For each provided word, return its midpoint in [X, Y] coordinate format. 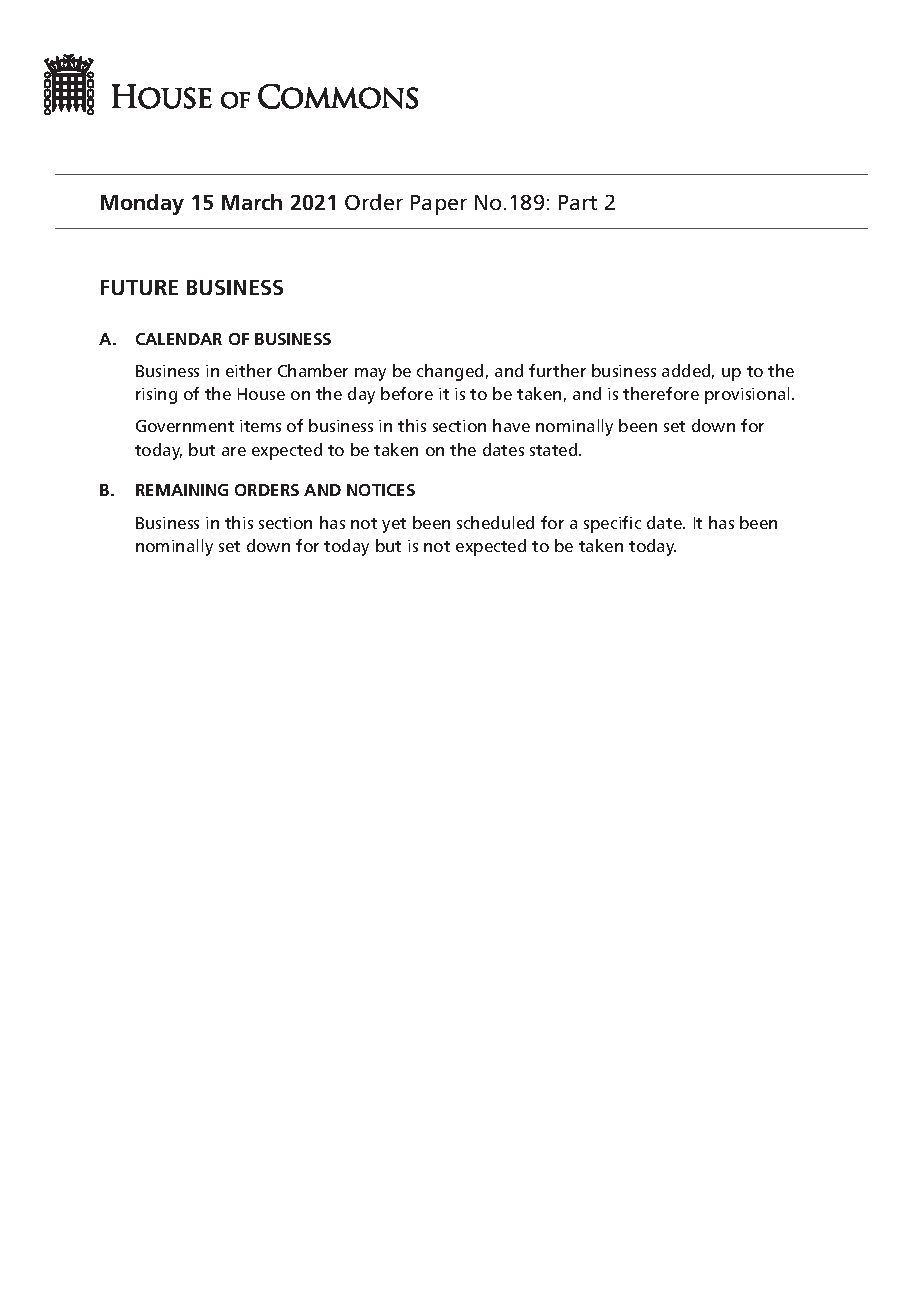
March [252, 202]
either [249, 370]
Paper [439, 205]
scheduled [495, 522]
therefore [661, 393]
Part [578, 202]
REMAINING [182, 490]
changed [450, 372]
